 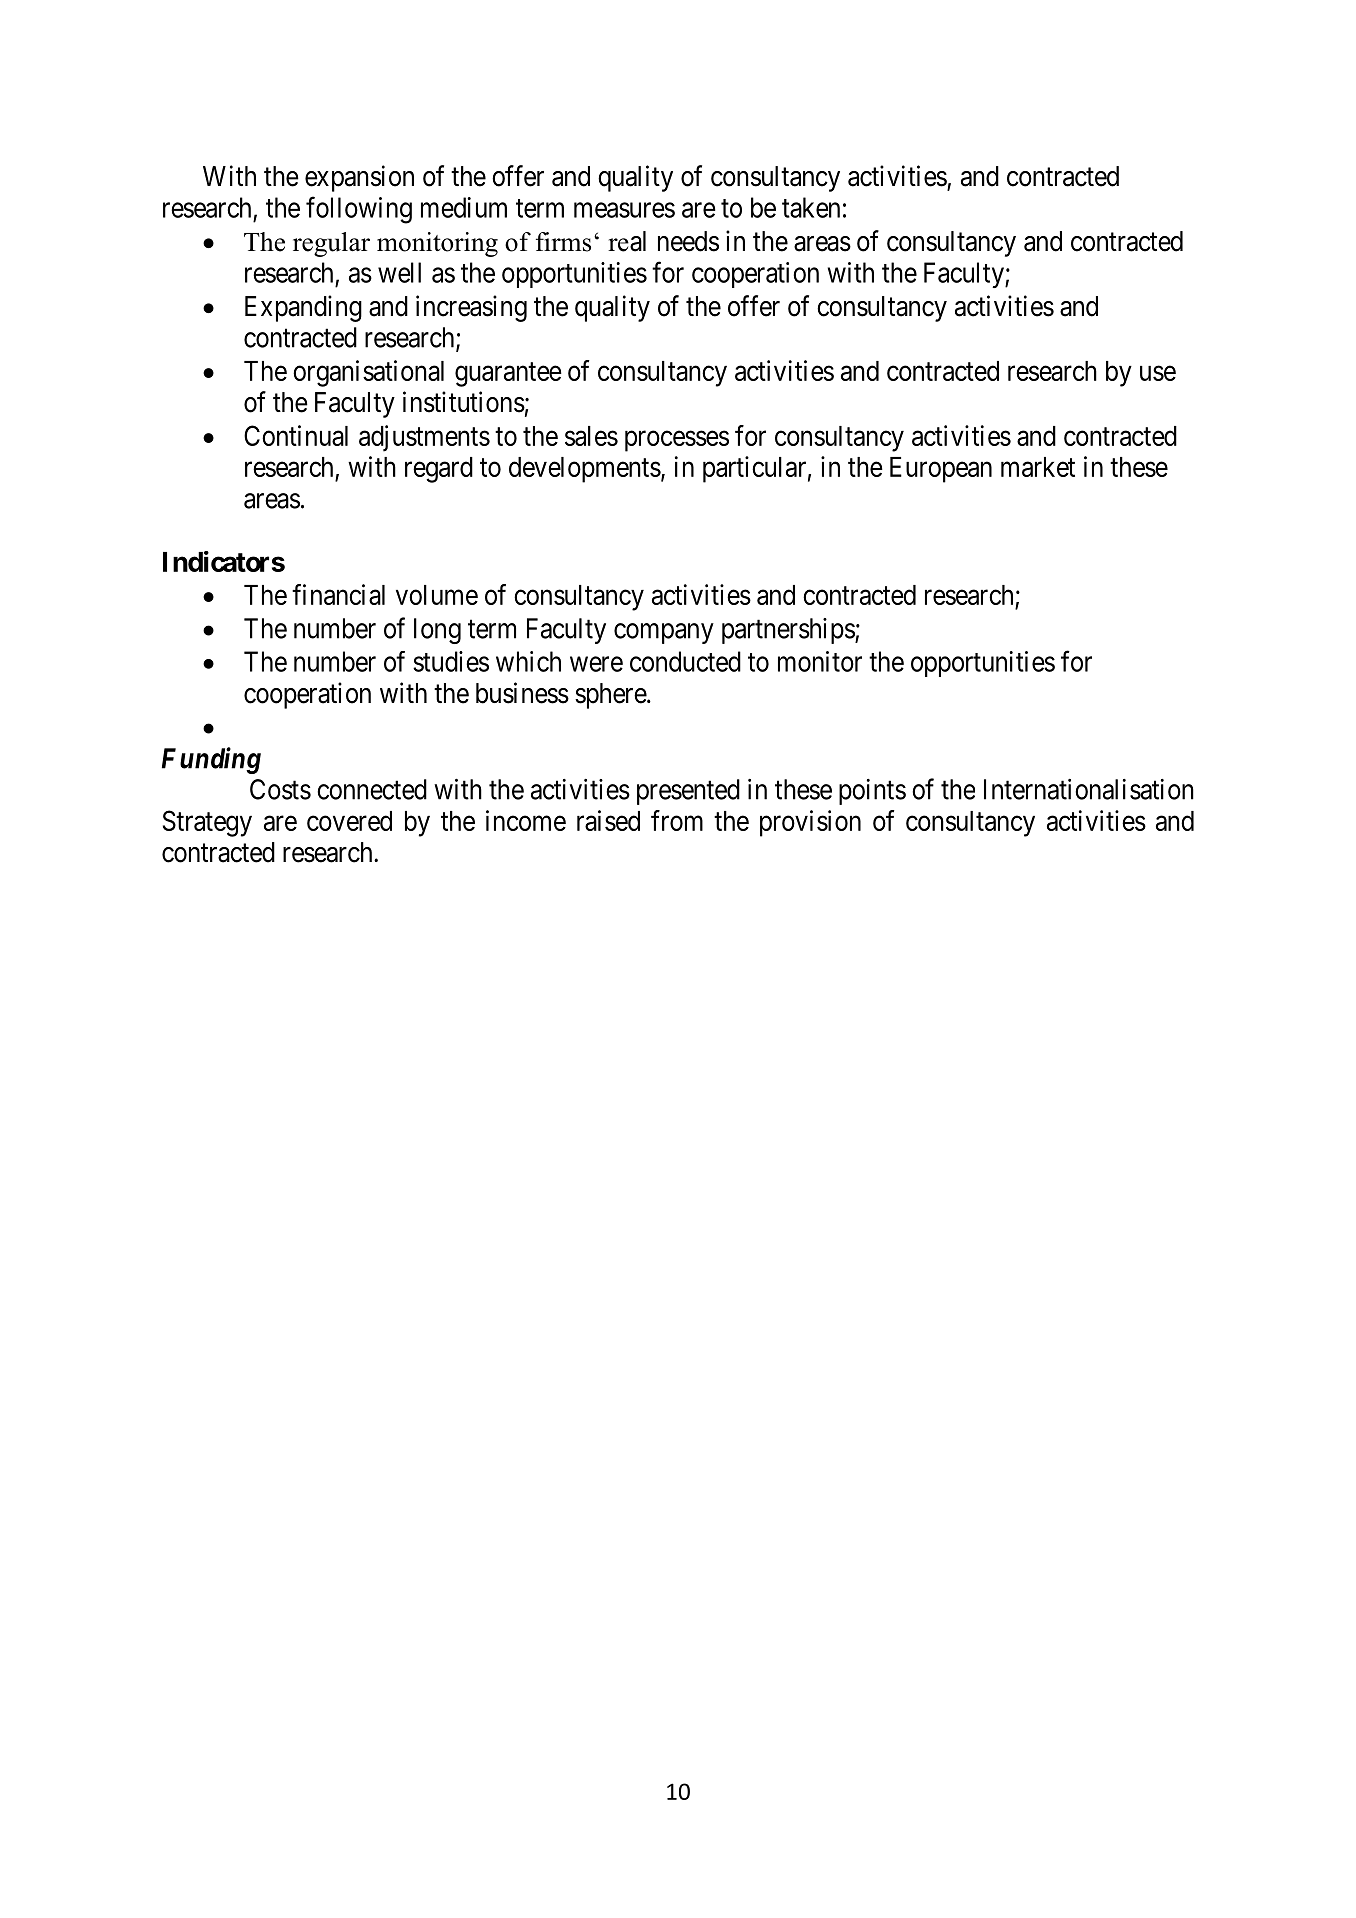 What do you see at coordinates (627, 241) in the document?
I see `real` at bounding box center [627, 241].
